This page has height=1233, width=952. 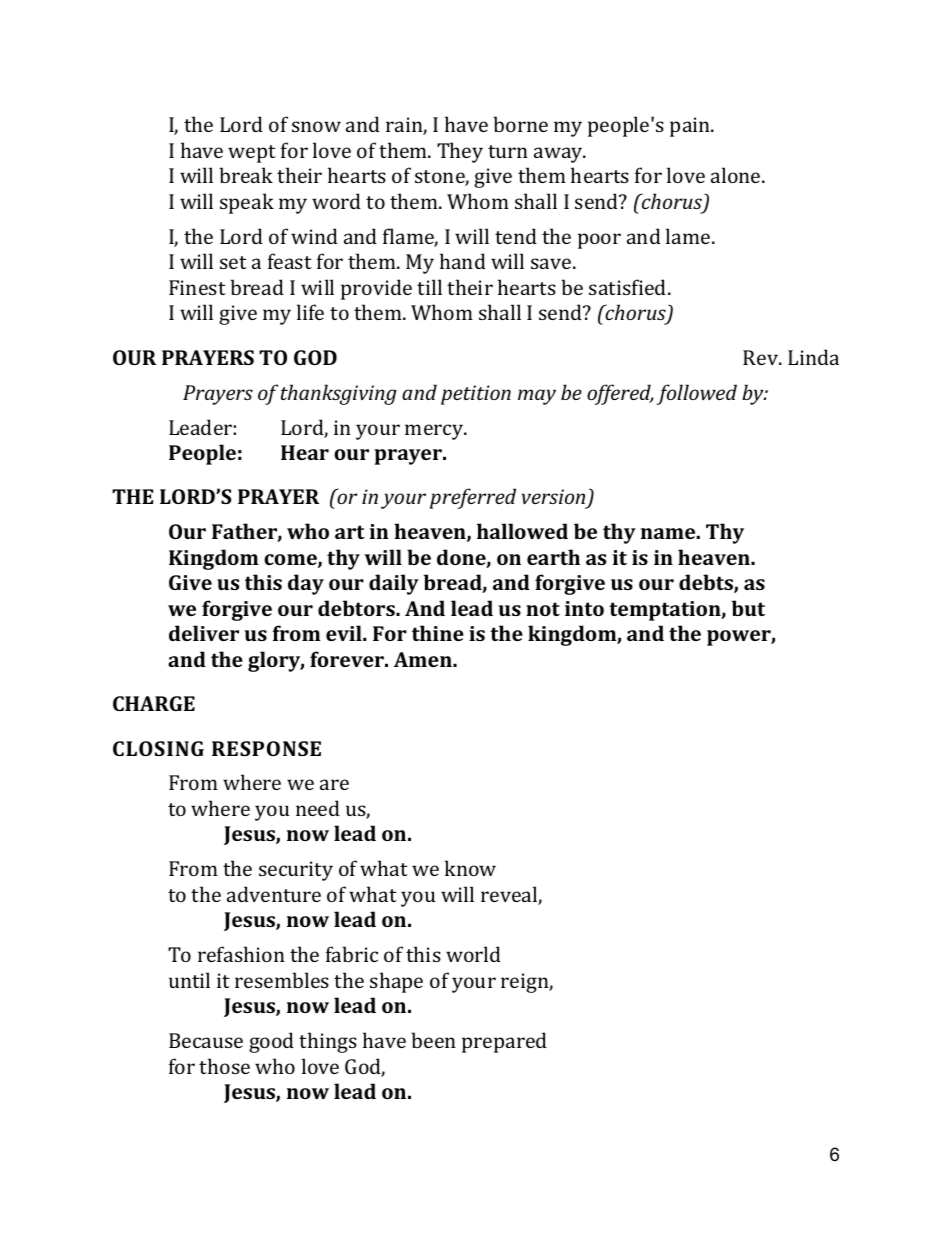 What do you see at coordinates (252, 154) in the page?
I see `wept` at bounding box center [252, 154].
